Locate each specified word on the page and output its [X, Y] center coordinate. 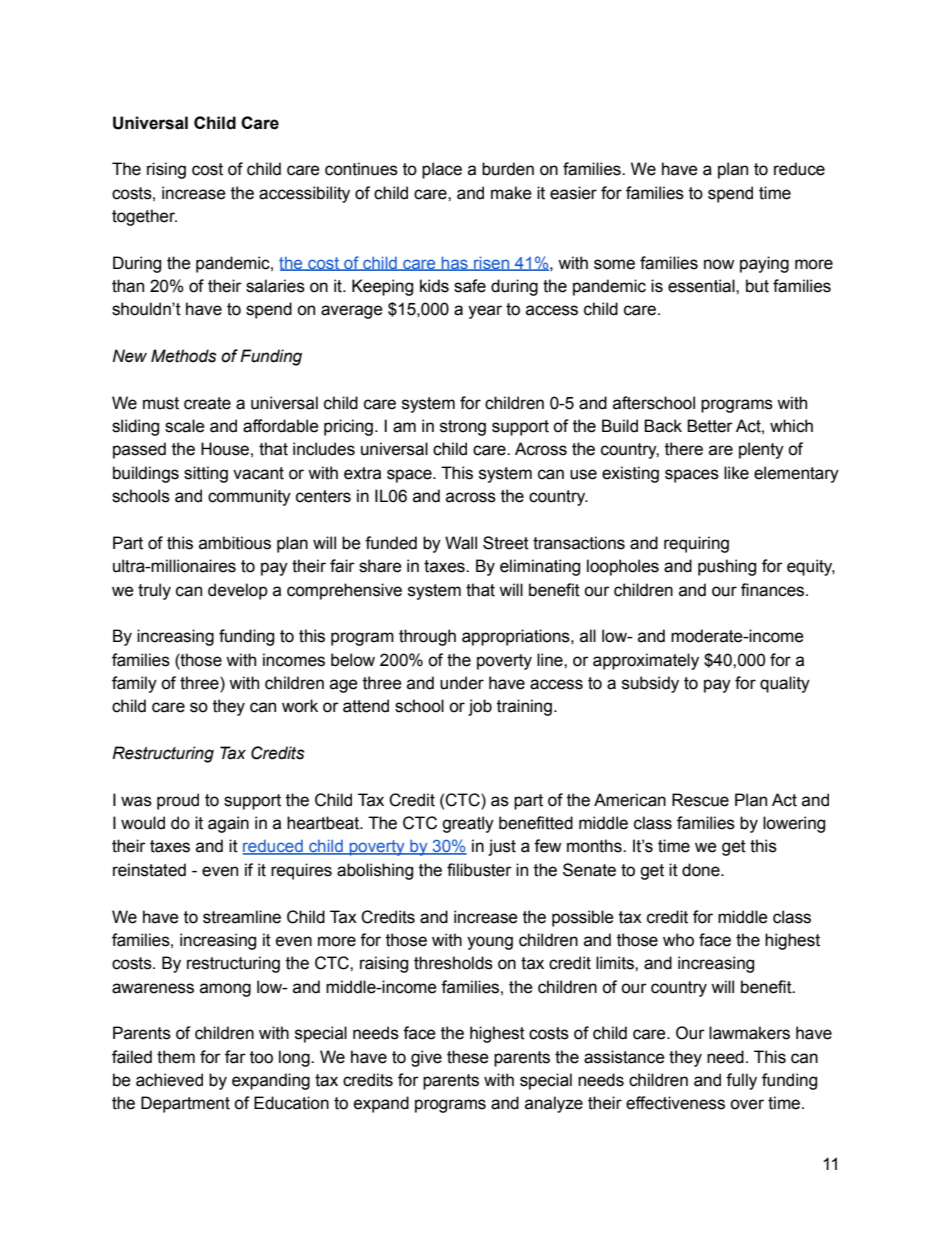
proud [178, 801]
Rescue [700, 800]
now [719, 264]
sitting [206, 474]
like [736, 473]
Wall [461, 543]
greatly [468, 824]
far [235, 1057]
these [468, 1057]
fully [741, 1081]
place [442, 170]
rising [166, 170]
